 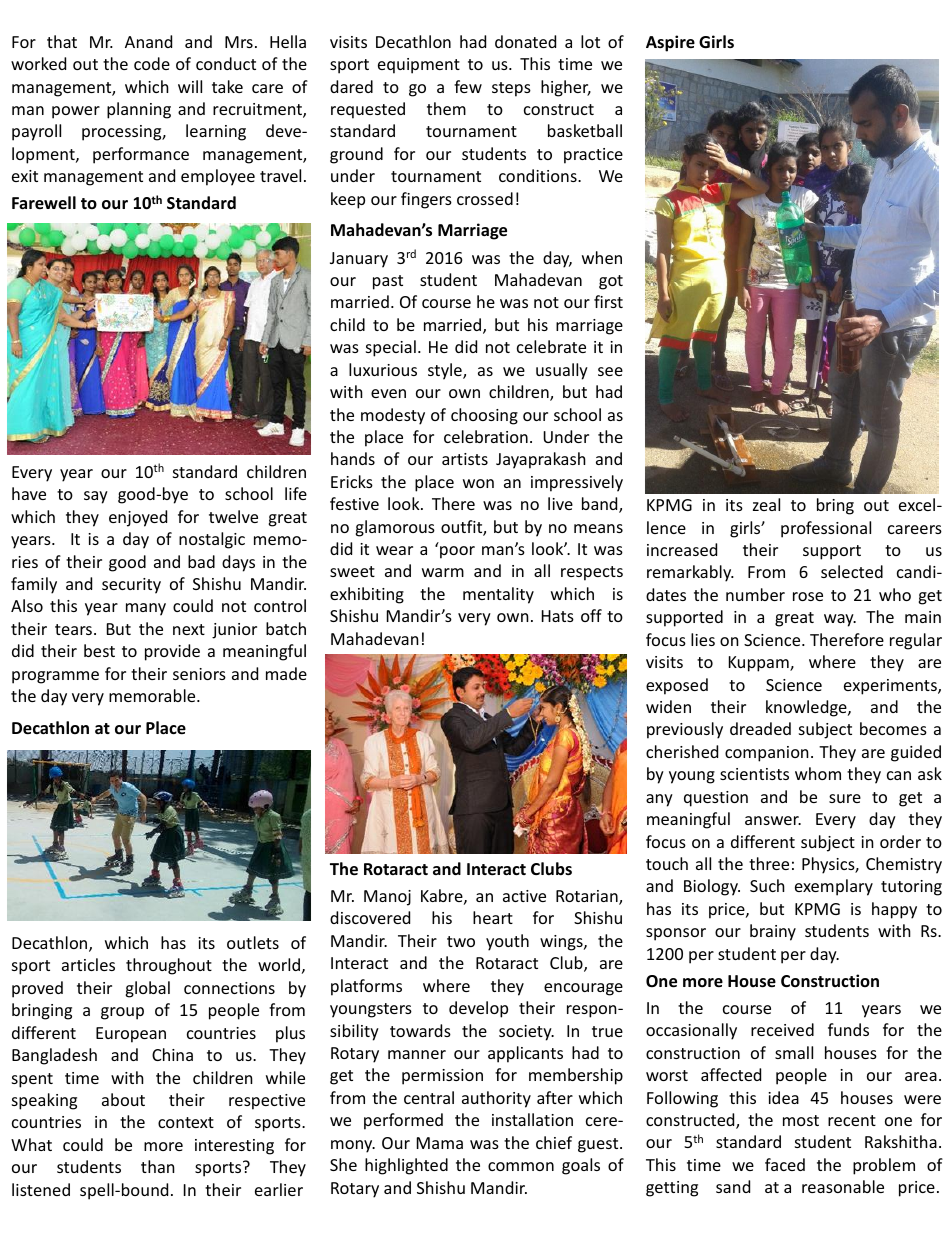 What do you see at coordinates (158, 1166) in the image?
I see `than` at bounding box center [158, 1166].
